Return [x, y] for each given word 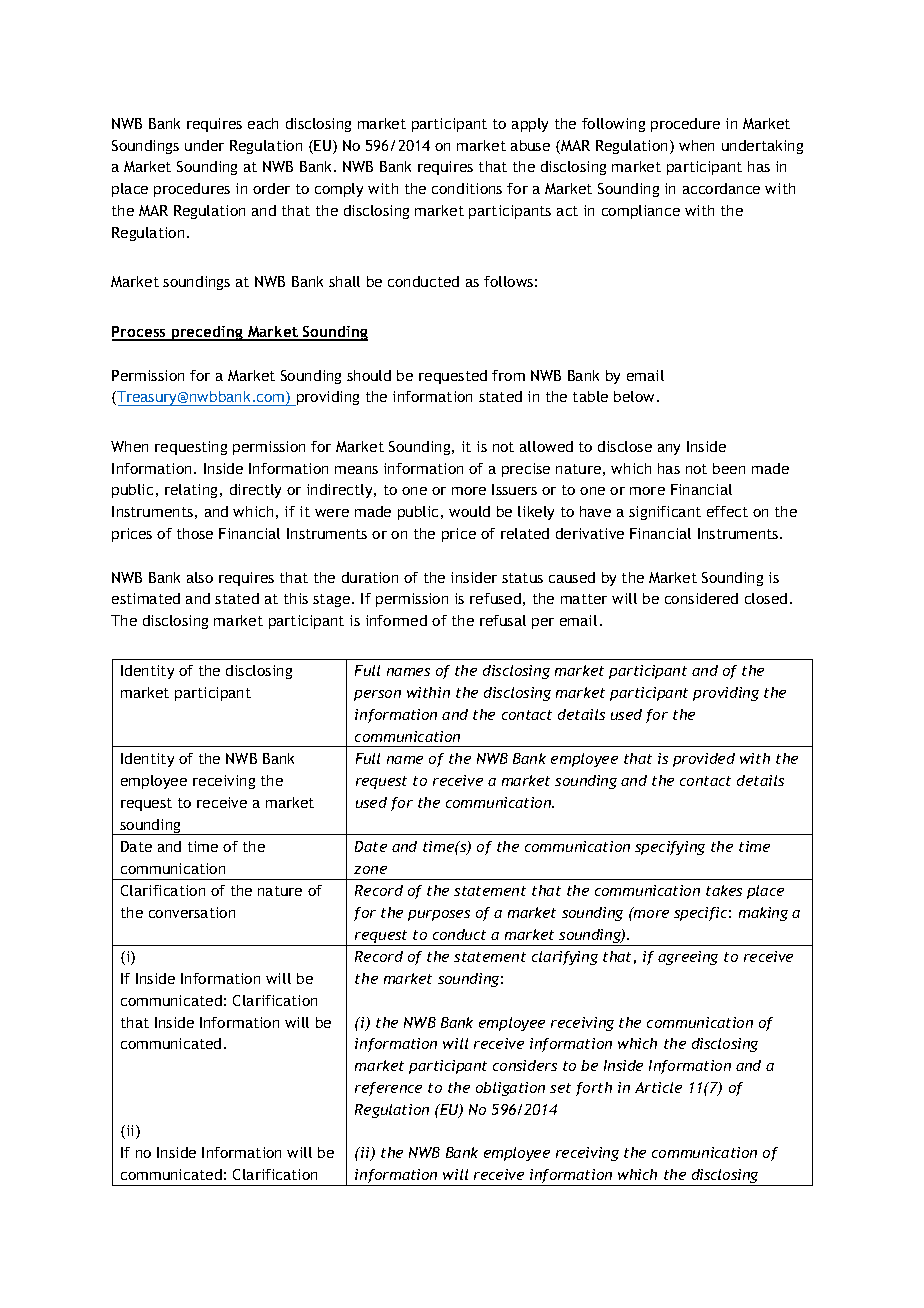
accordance [721, 188]
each [263, 123]
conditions [467, 188]
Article [658, 1087]
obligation [510, 1089]
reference [388, 1089]
